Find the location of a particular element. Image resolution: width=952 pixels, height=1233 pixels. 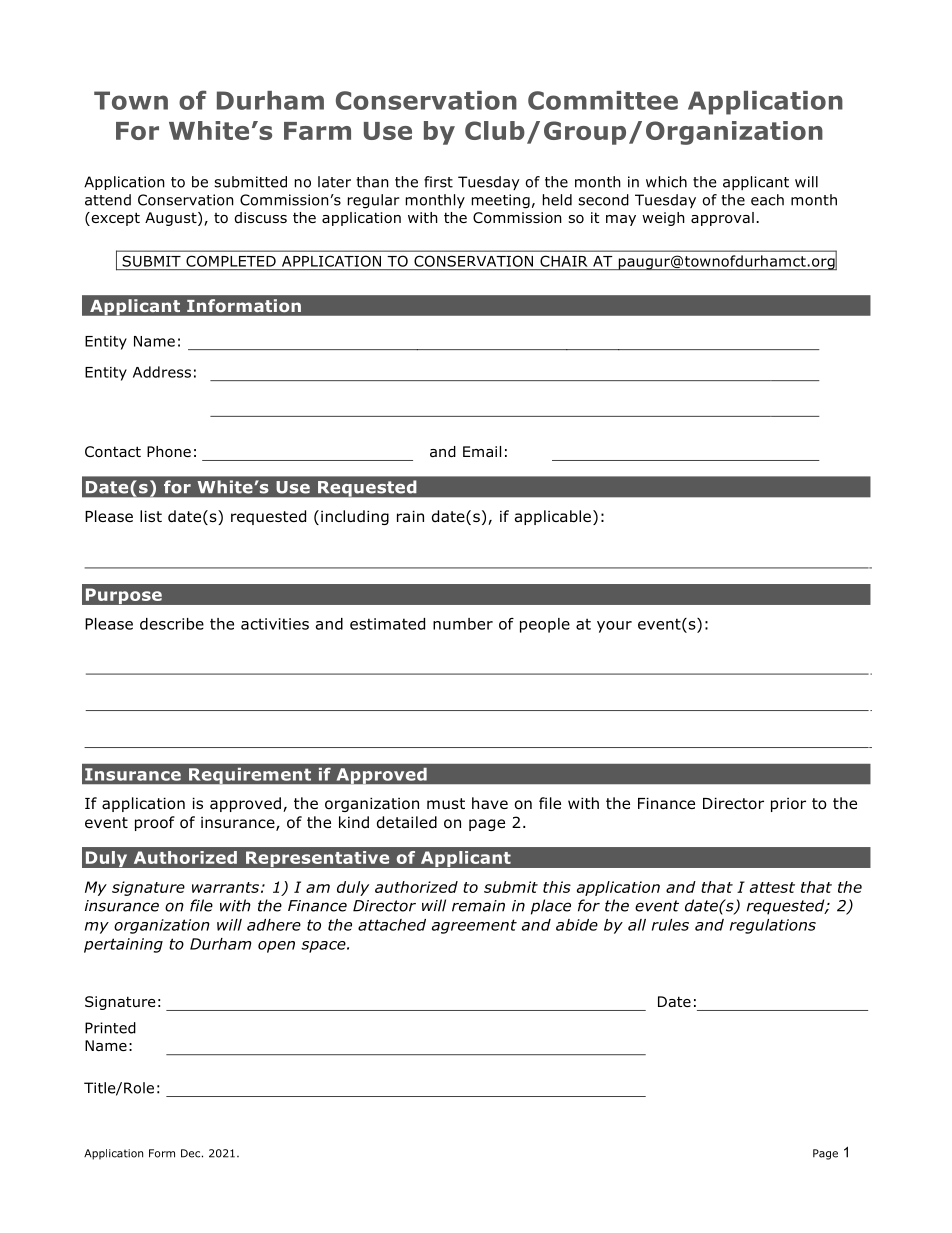

which is located at coordinates (666, 182).
